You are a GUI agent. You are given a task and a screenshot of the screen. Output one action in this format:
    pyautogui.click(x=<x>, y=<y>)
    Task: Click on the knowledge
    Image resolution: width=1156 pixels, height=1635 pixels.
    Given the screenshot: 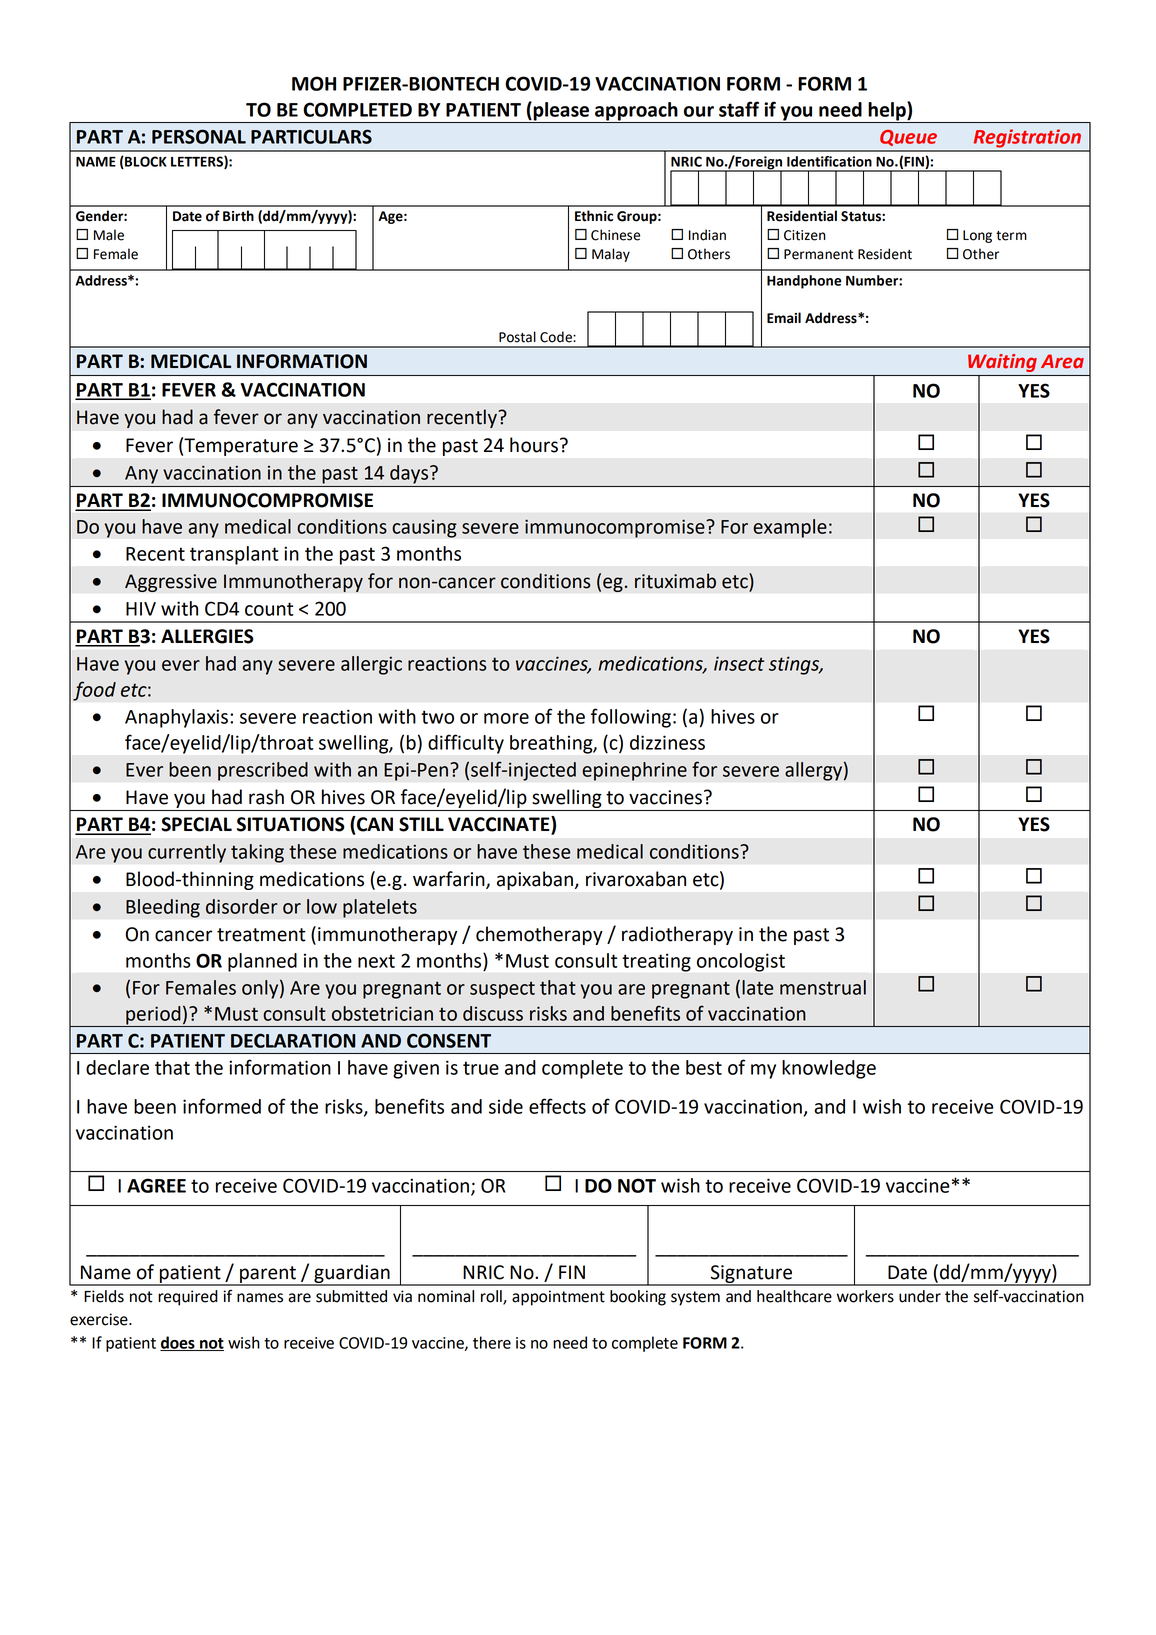 What is the action you would take?
    pyautogui.click(x=829, y=1069)
